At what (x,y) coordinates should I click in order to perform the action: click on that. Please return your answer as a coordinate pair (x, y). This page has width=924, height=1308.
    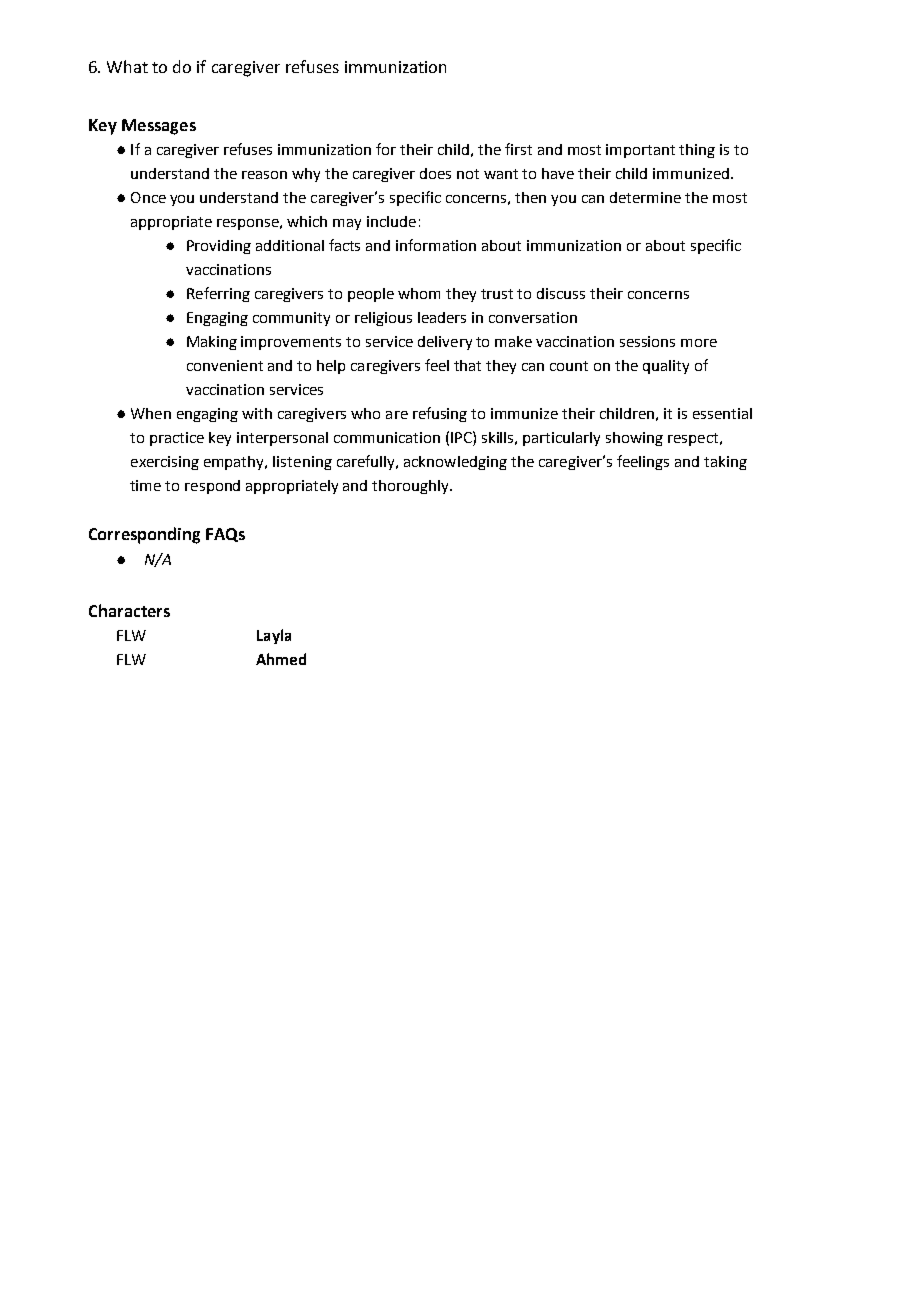
    Looking at the image, I should click on (467, 365).
